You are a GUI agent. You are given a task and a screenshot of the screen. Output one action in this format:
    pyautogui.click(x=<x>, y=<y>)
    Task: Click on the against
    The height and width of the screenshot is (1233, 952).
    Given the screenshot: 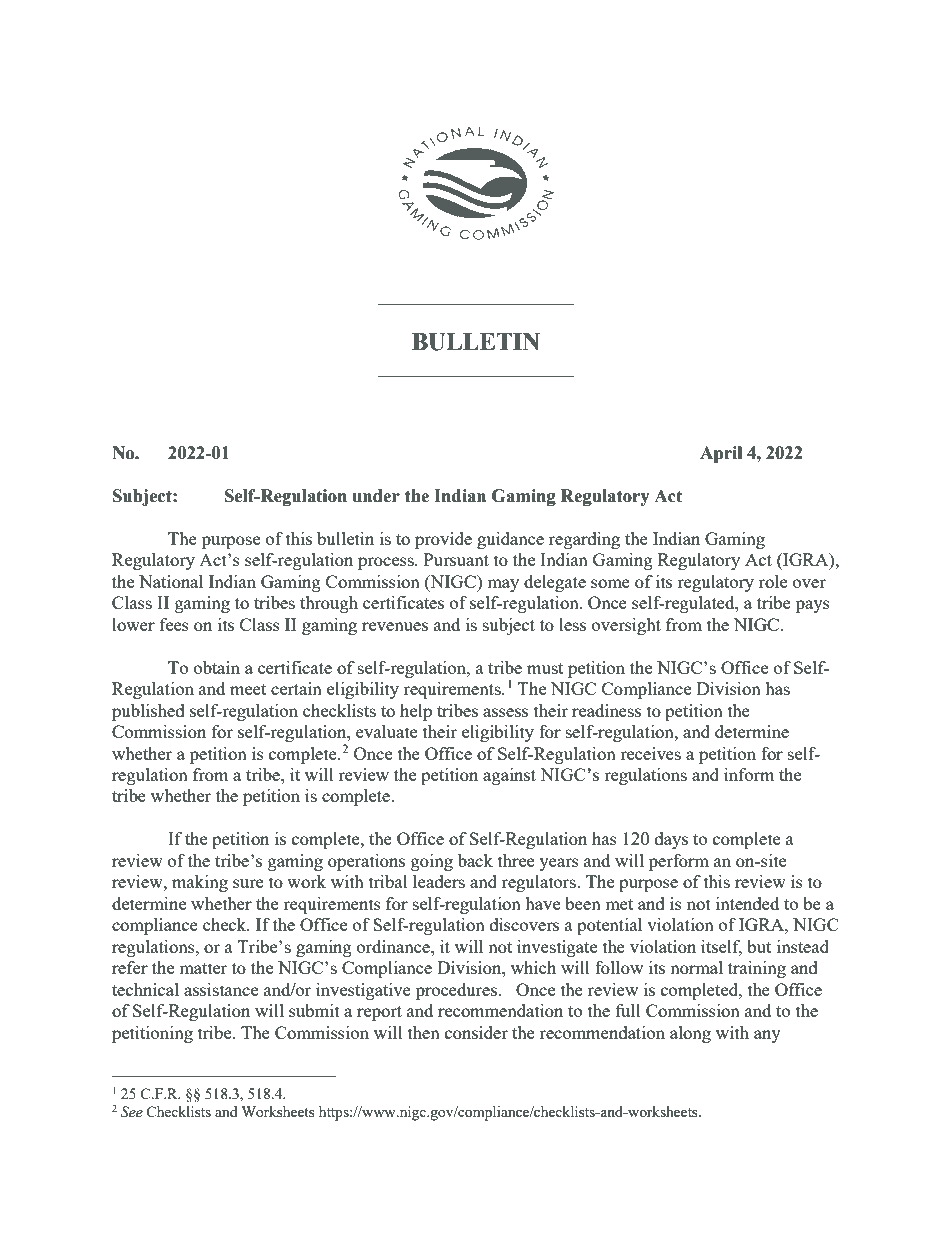 What is the action you would take?
    pyautogui.click(x=509, y=776)
